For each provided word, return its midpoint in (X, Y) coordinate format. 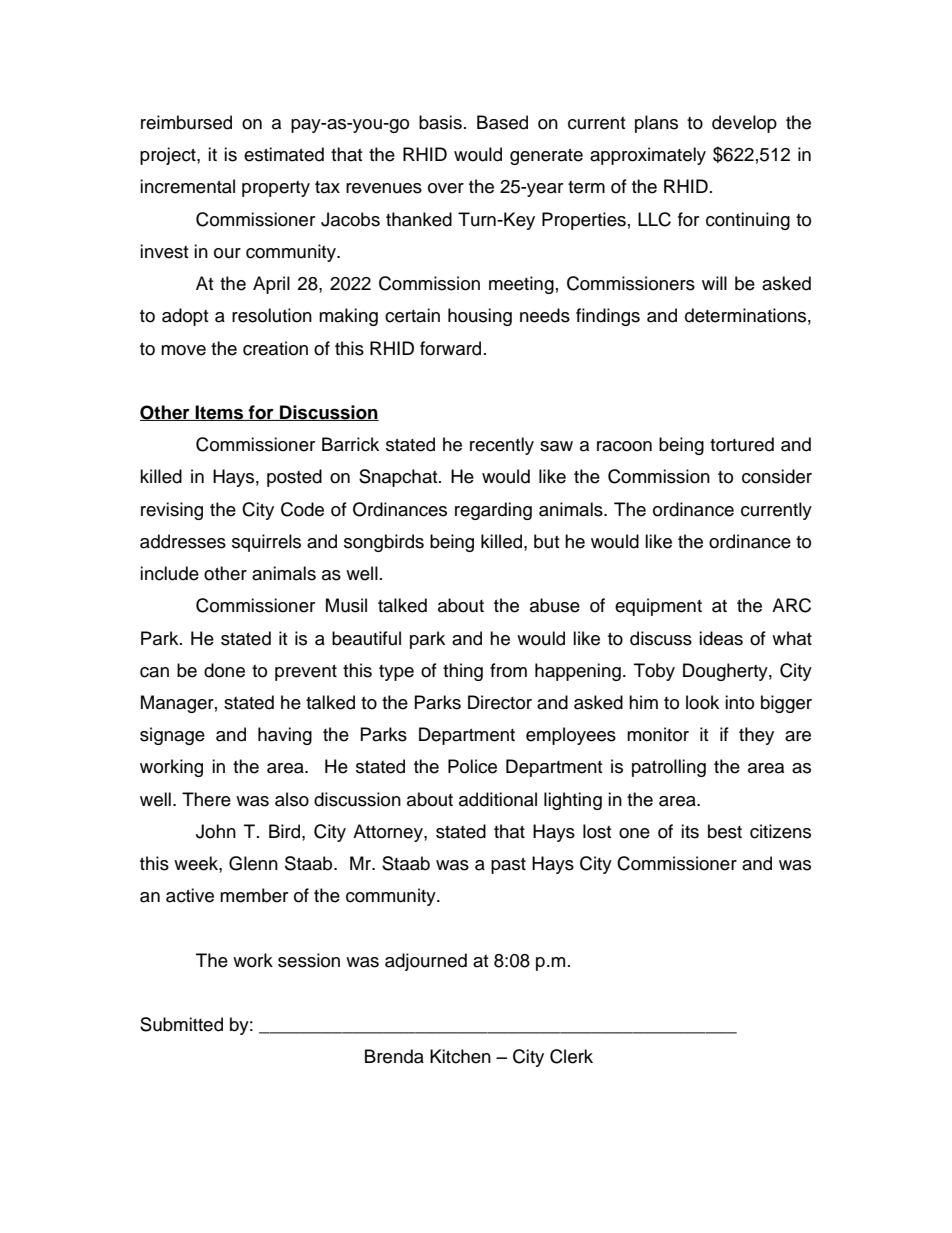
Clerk (571, 1056)
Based (502, 122)
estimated (284, 154)
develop (744, 124)
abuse (555, 605)
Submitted (181, 1024)
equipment (658, 607)
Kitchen (460, 1056)
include (169, 573)
